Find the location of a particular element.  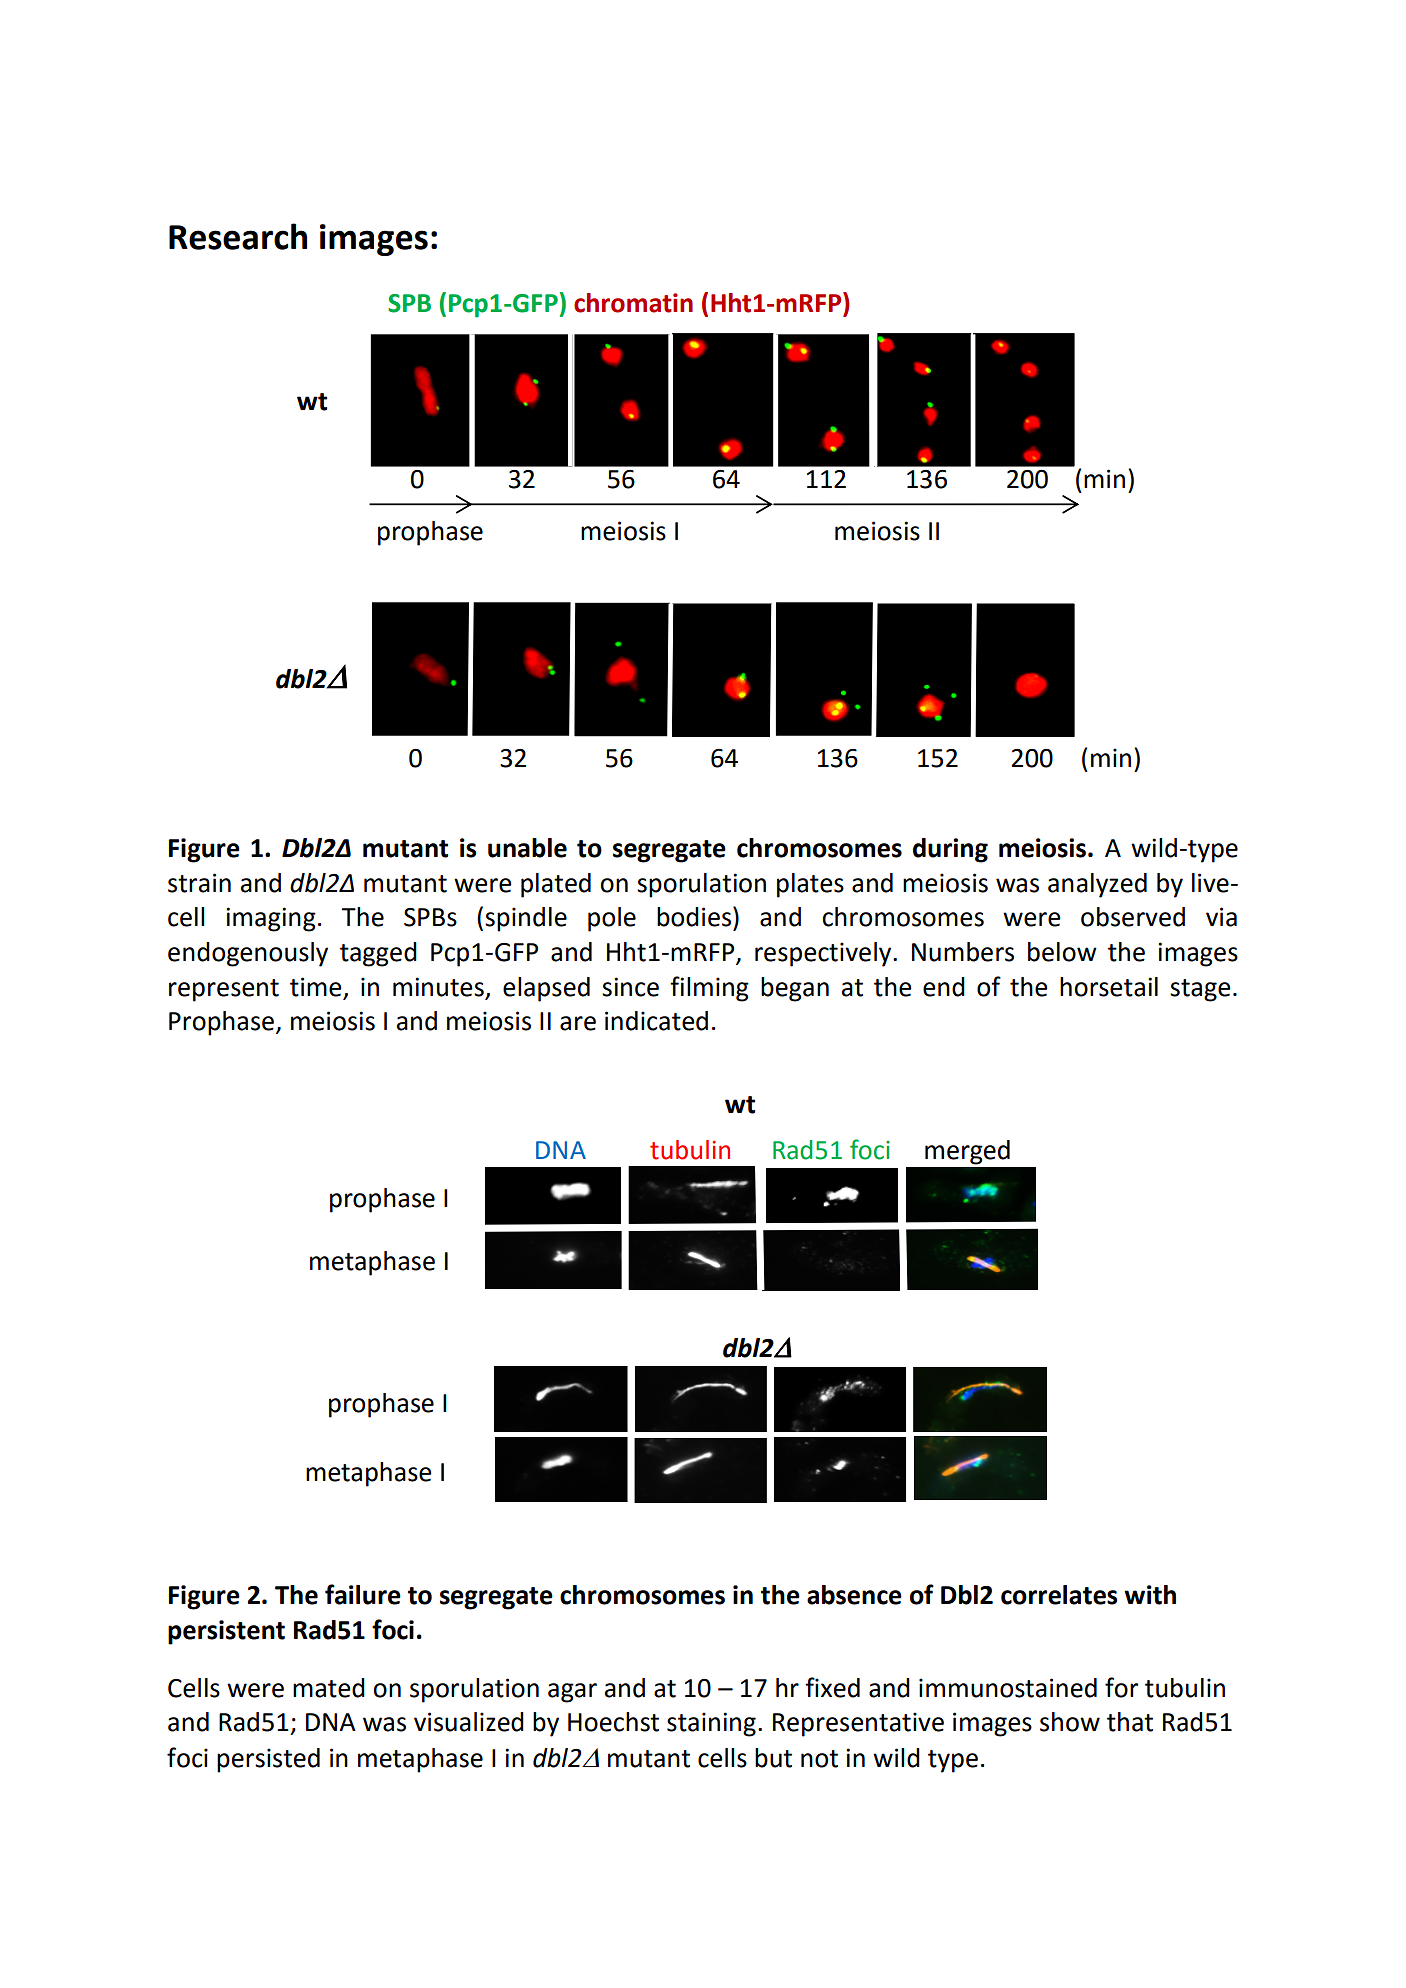

staining is located at coordinates (711, 1724).
